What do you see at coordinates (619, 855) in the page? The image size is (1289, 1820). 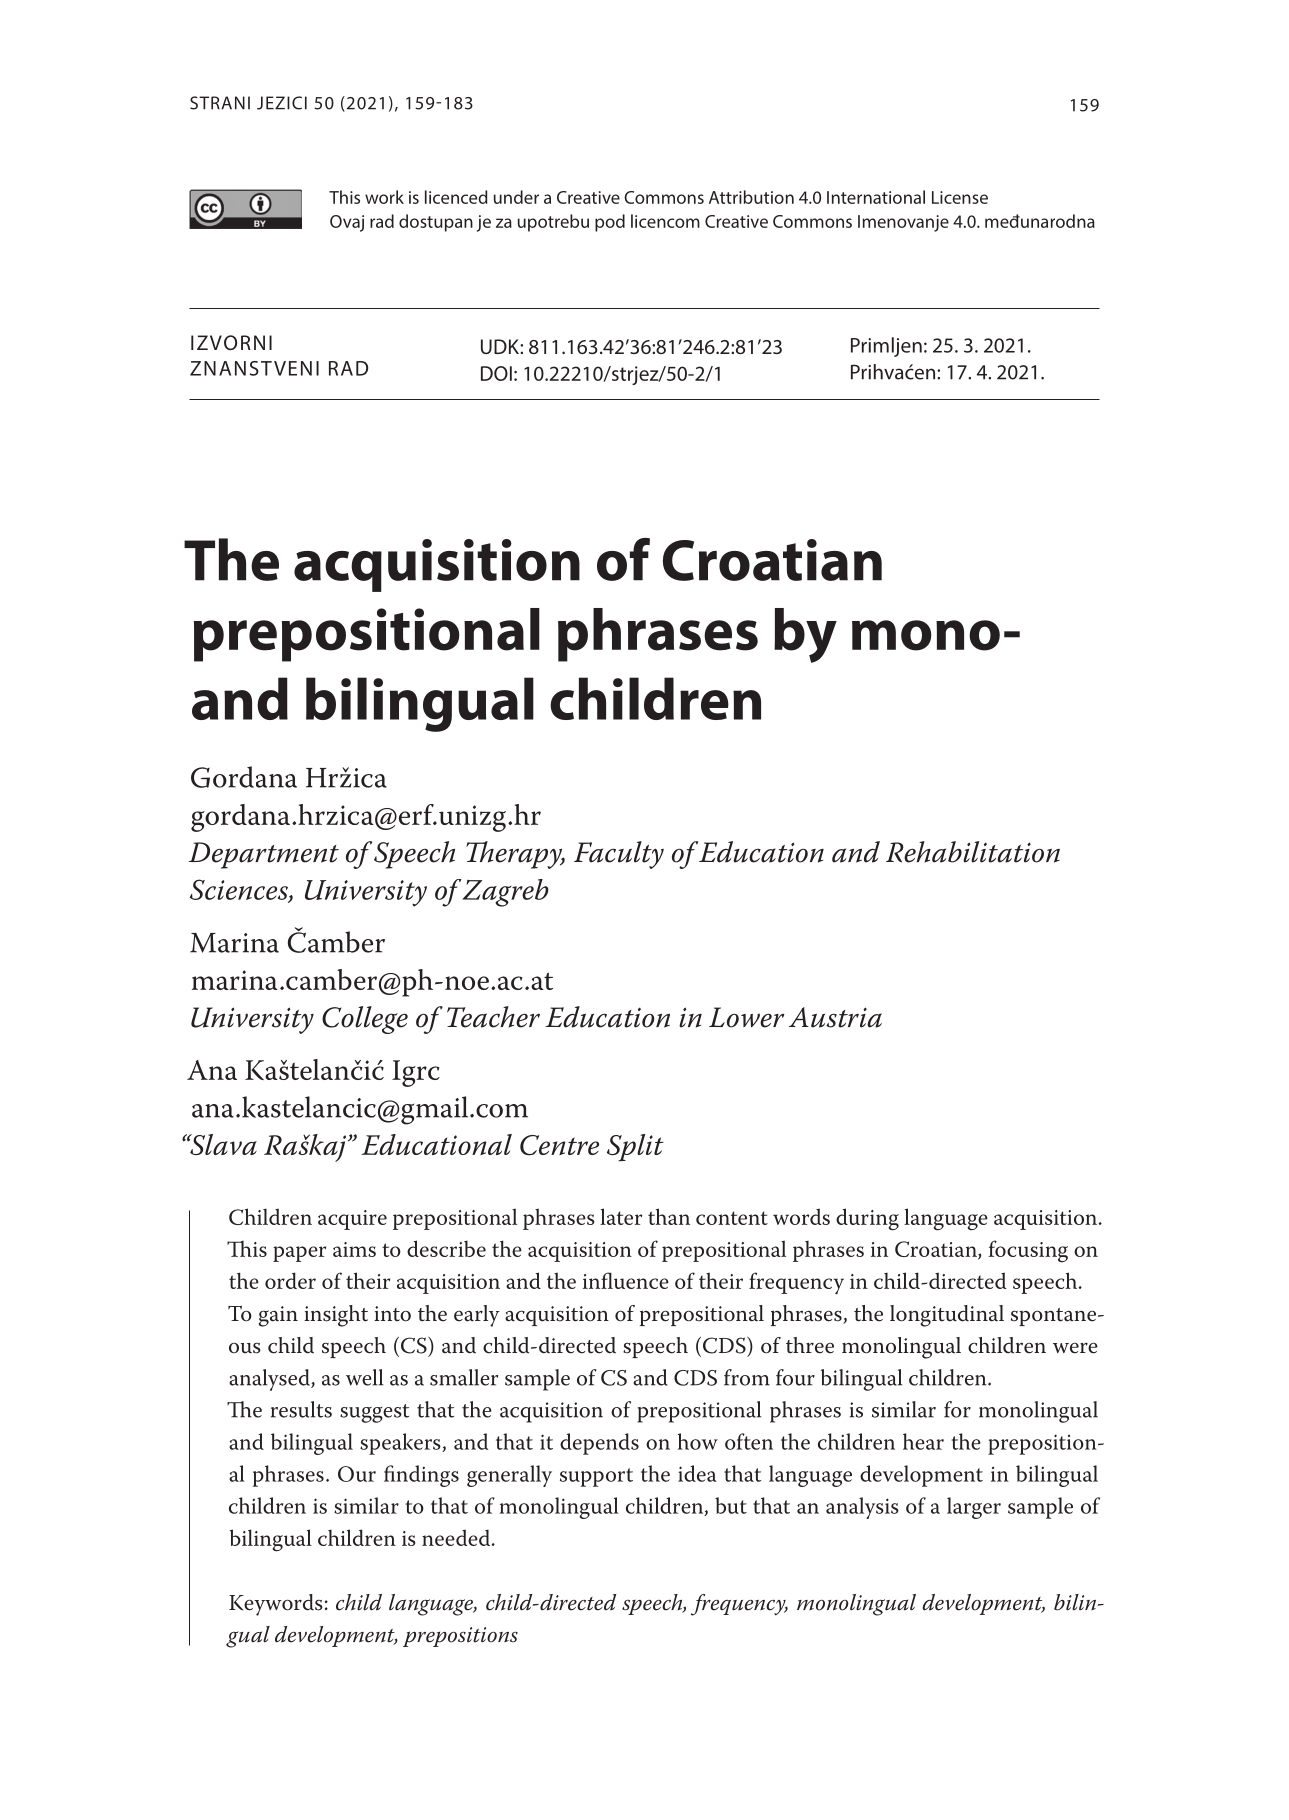 I see `Faculty` at bounding box center [619, 855].
